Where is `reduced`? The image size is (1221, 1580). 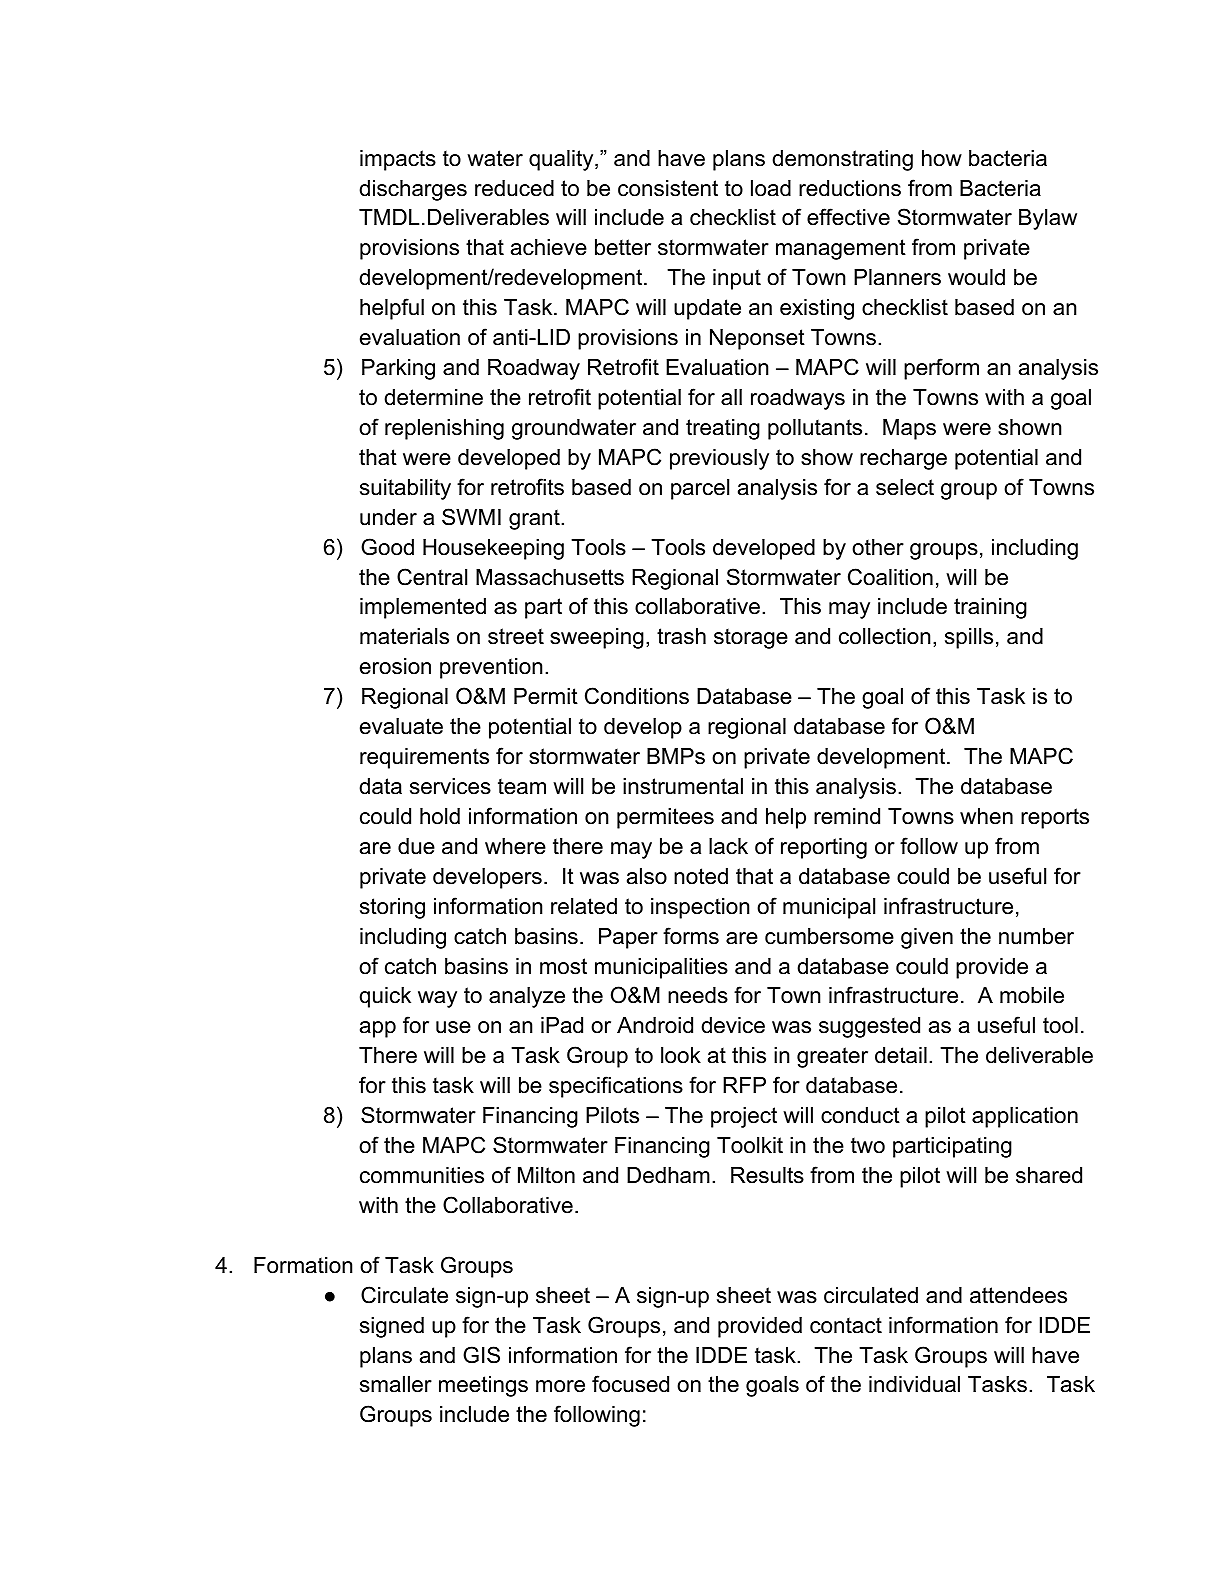
reduced is located at coordinates (514, 188).
